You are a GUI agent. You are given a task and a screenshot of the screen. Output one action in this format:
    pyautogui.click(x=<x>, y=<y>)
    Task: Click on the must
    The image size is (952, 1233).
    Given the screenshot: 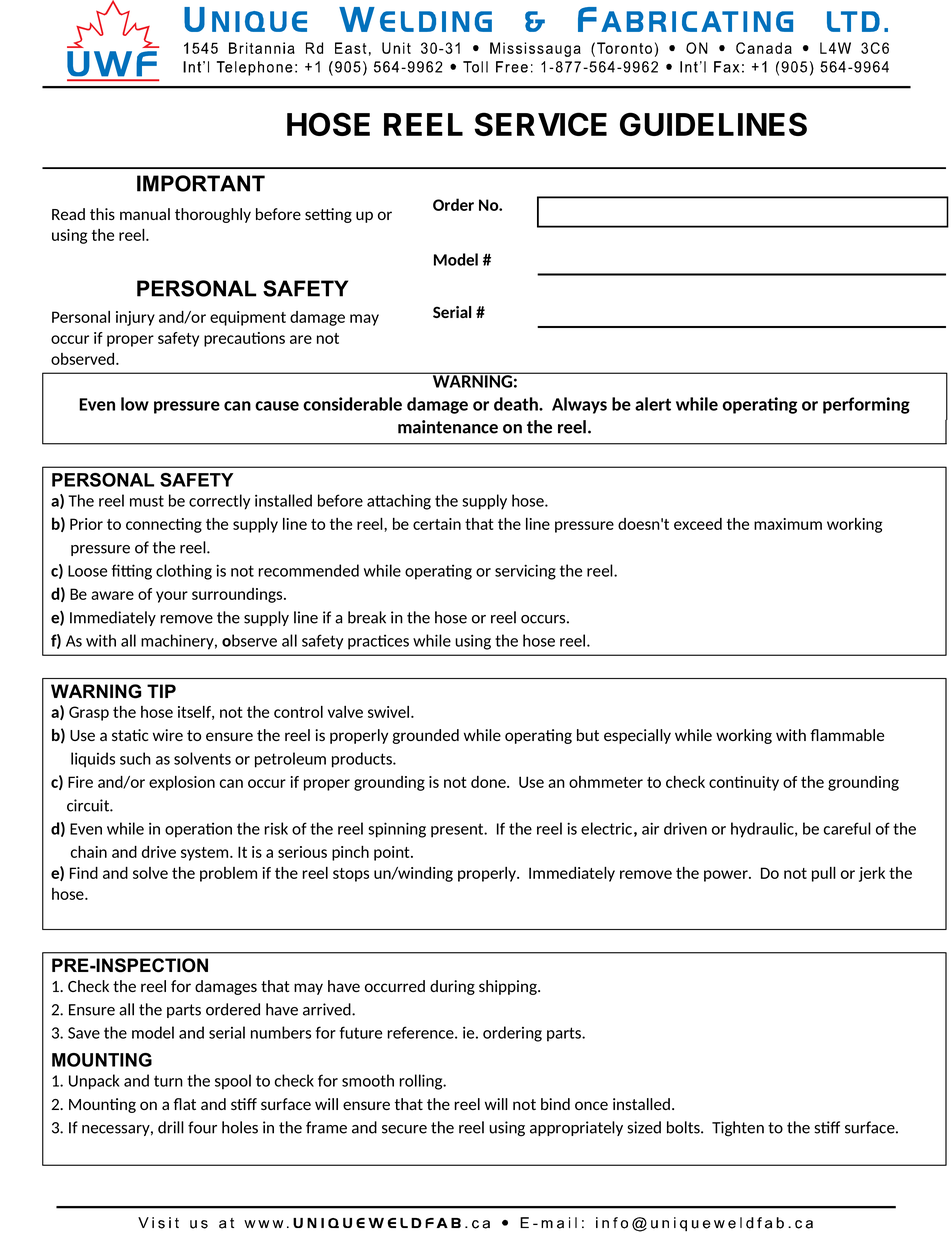 What is the action you would take?
    pyautogui.click(x=147, y=501)
